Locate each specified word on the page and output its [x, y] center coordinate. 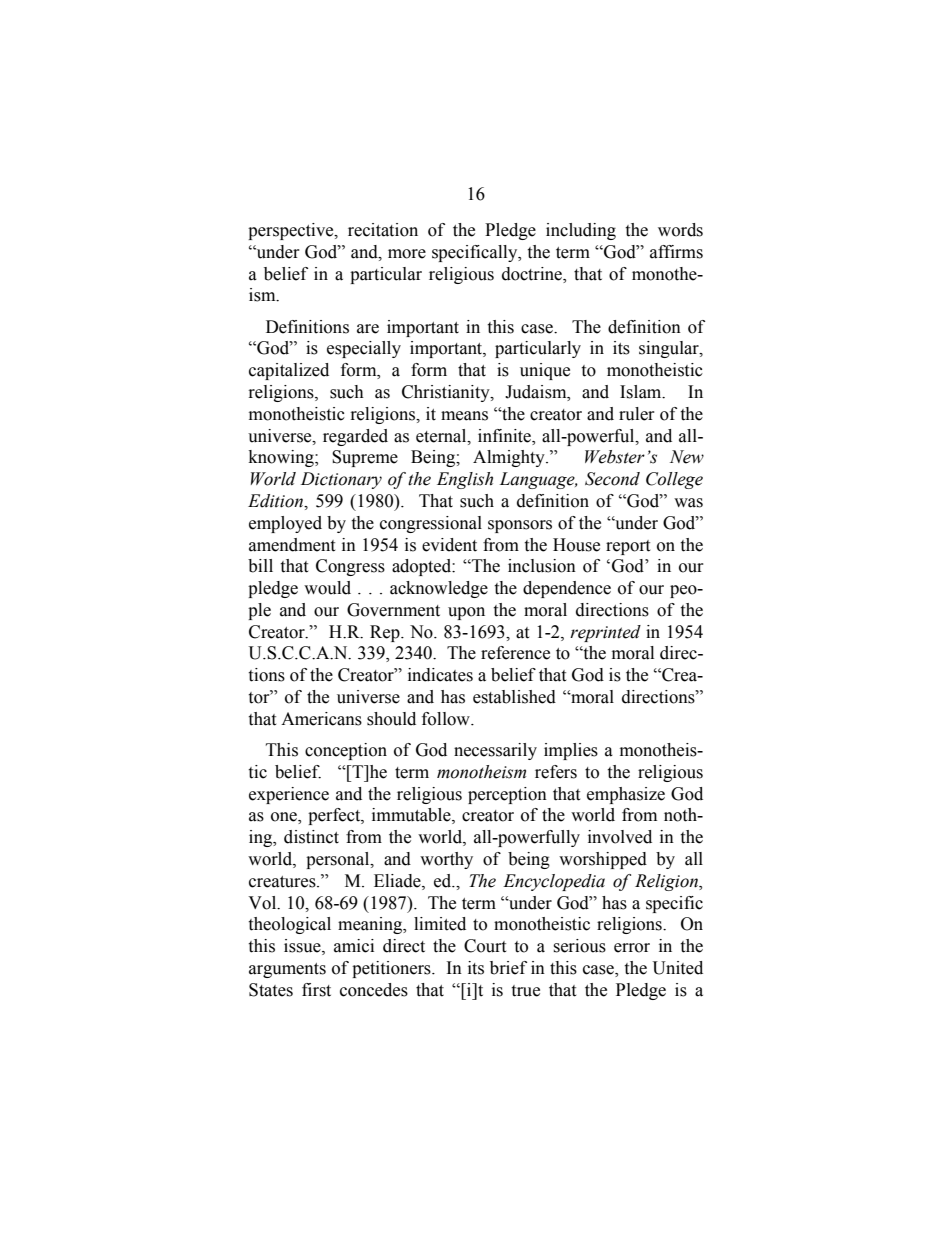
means [464, 416]
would [327, 588]
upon [466, 613]
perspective [292, 231]
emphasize [626, 795]
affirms [676, 252]
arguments [287, 970]
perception [507, 795]
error [632, 948]
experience [289, 795]
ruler [637, 414]
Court [485, 946]
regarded [355, 437]
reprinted [605, 633]
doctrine [533, 274]
